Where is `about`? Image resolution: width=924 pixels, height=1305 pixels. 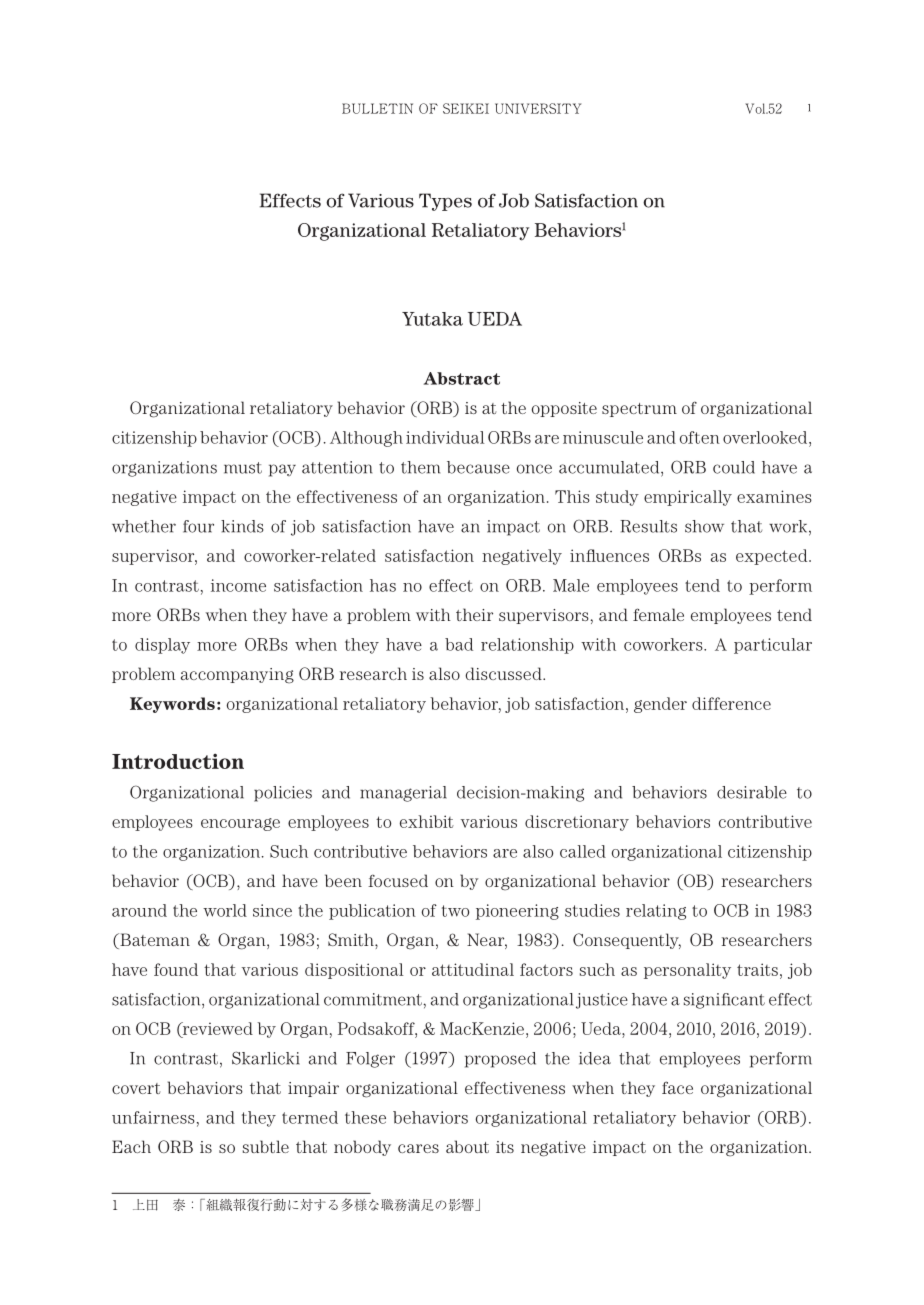
about is located at coordinates (467, 1146).
